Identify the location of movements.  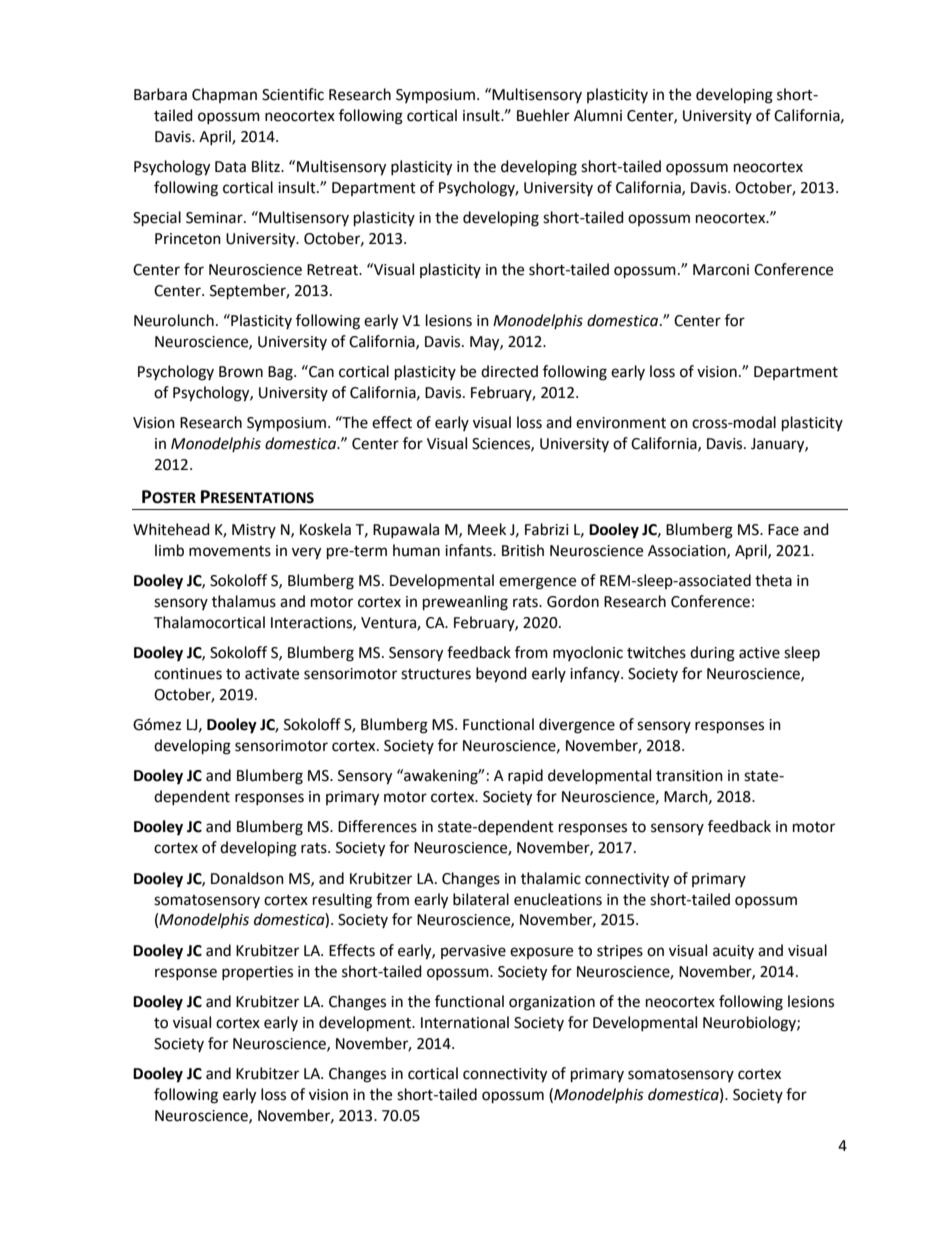
(230, 551).
